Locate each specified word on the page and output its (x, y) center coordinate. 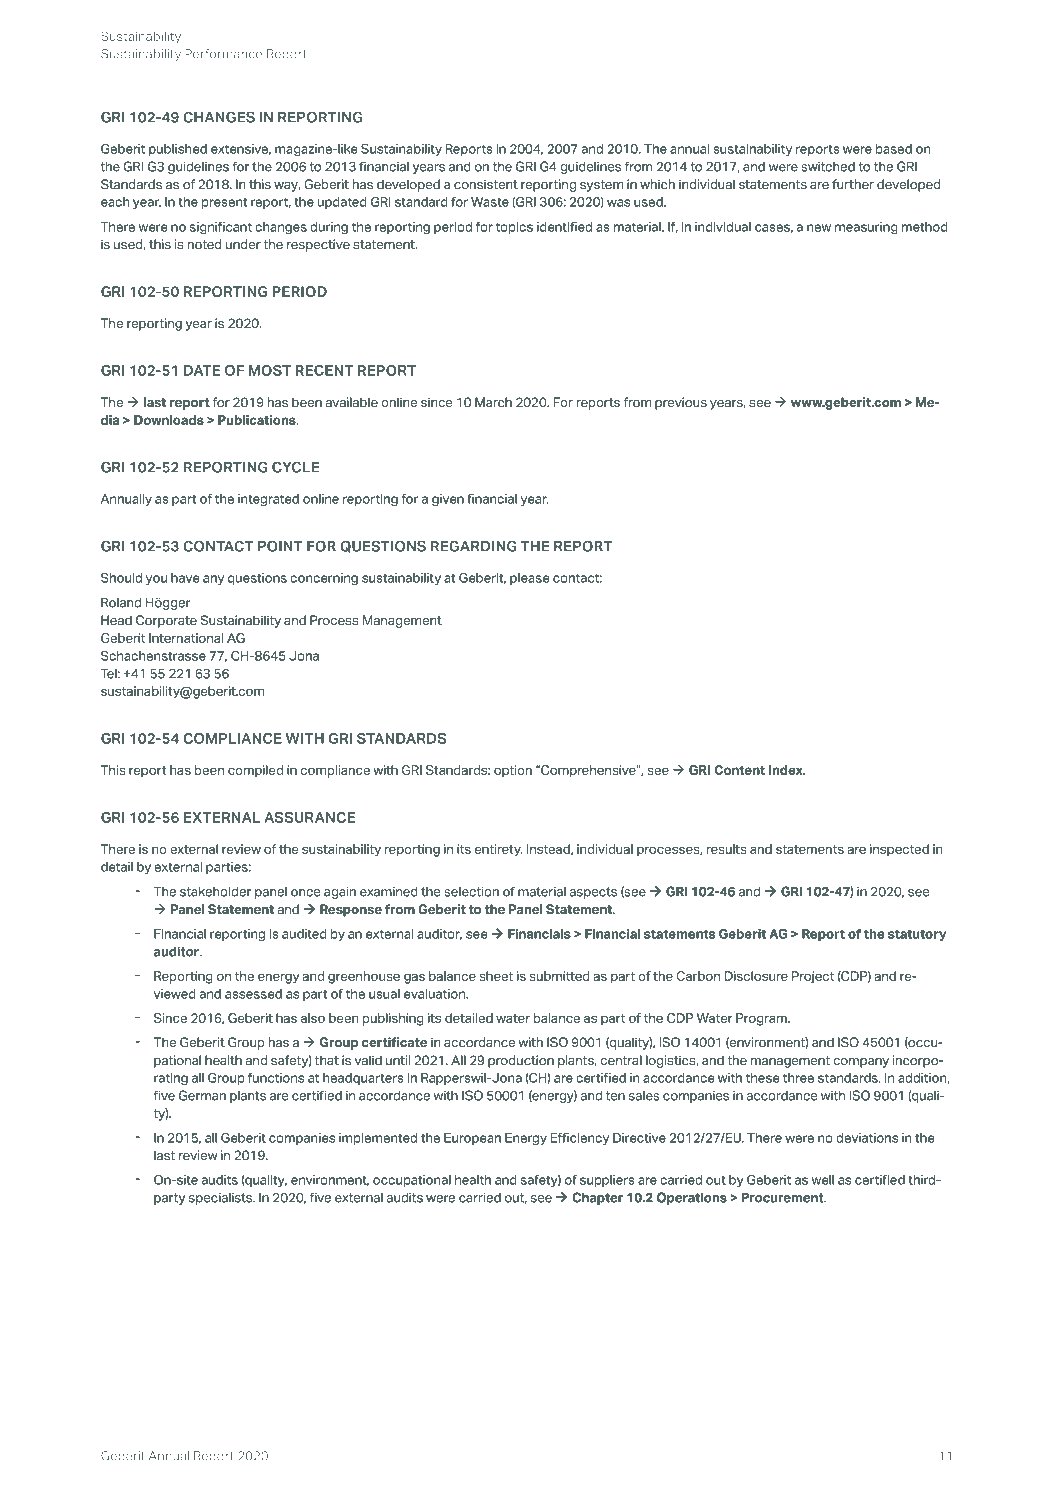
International (186, 638)
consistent (486, 184)
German (202, 1095)
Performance (223, 54)
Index (787, 770)
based (894, 149)
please (529, 579)
